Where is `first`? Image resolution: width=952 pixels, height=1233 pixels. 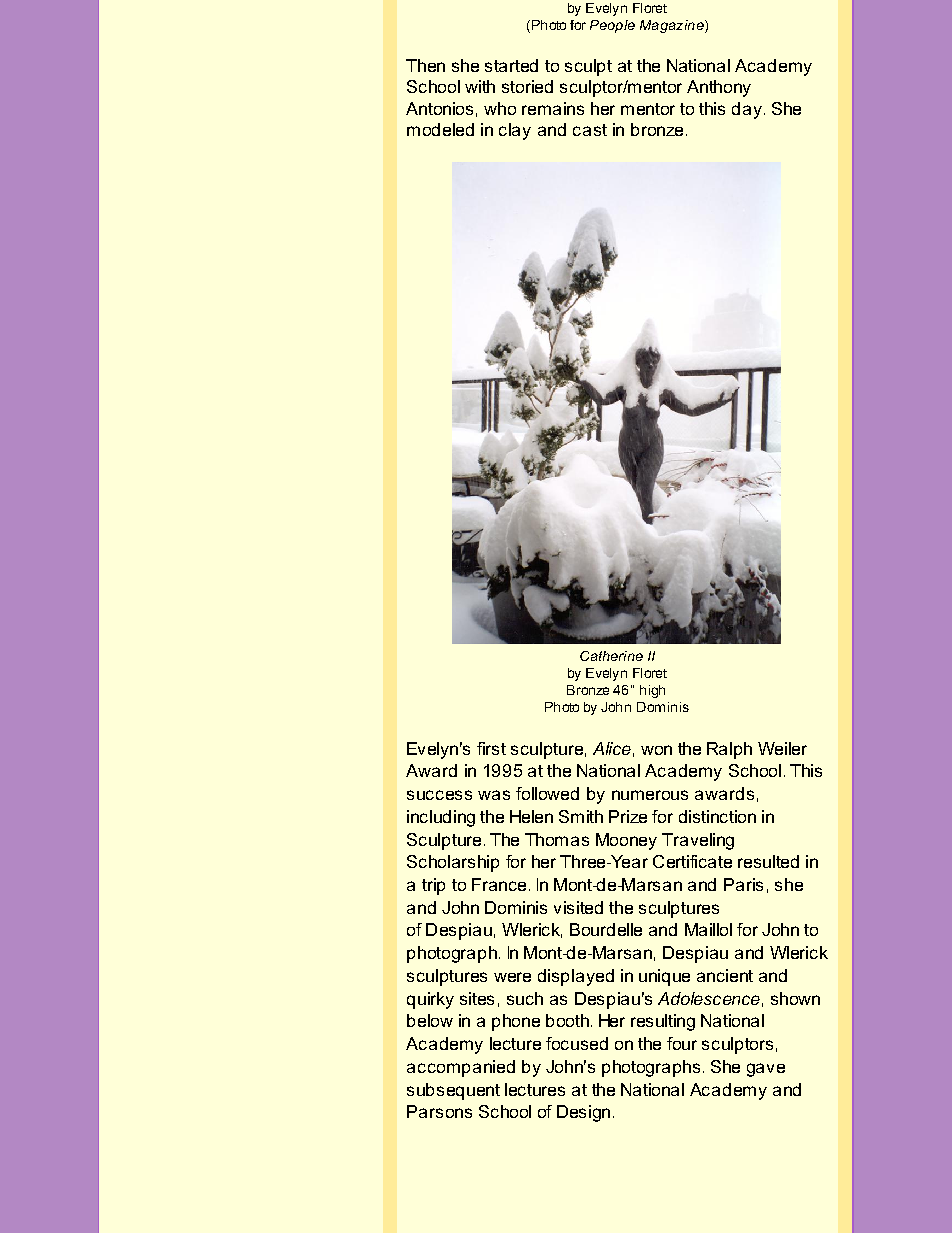
first is located at coordinates (491, 748).
